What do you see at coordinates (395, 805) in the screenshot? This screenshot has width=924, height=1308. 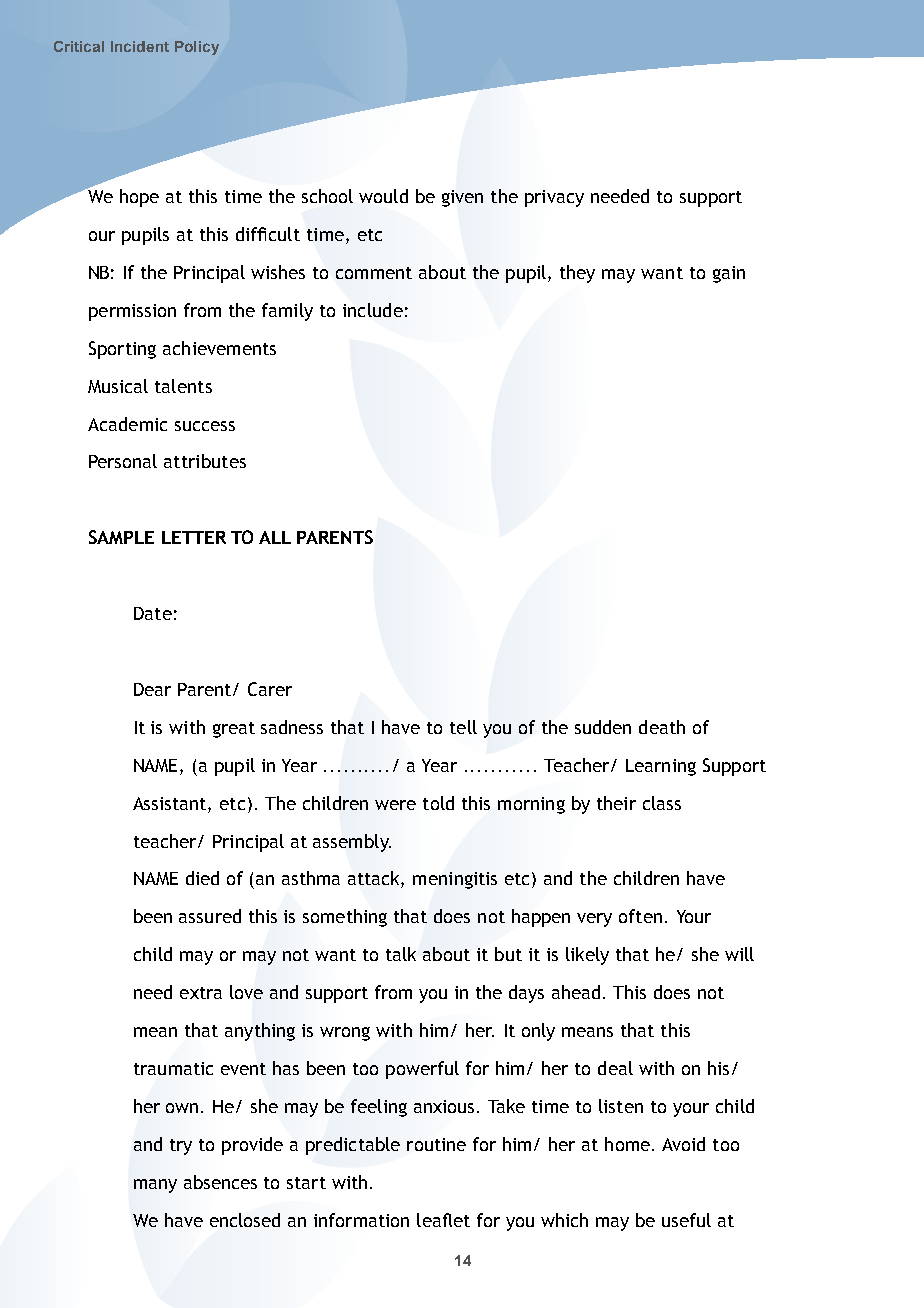 I see `were` at bounding box center [395, 805].
